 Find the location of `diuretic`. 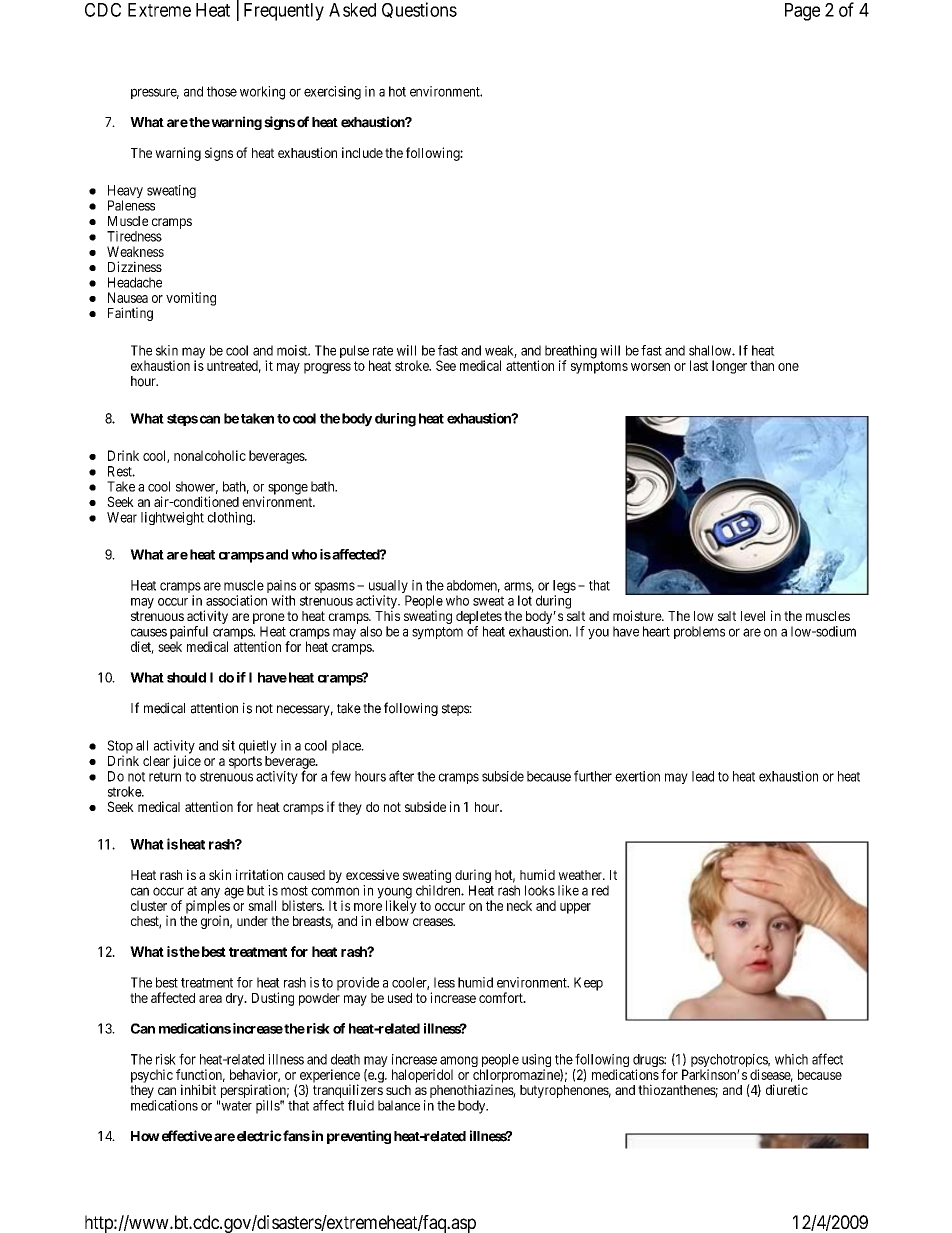

diuretic is located at coordinates (787, 1089).
